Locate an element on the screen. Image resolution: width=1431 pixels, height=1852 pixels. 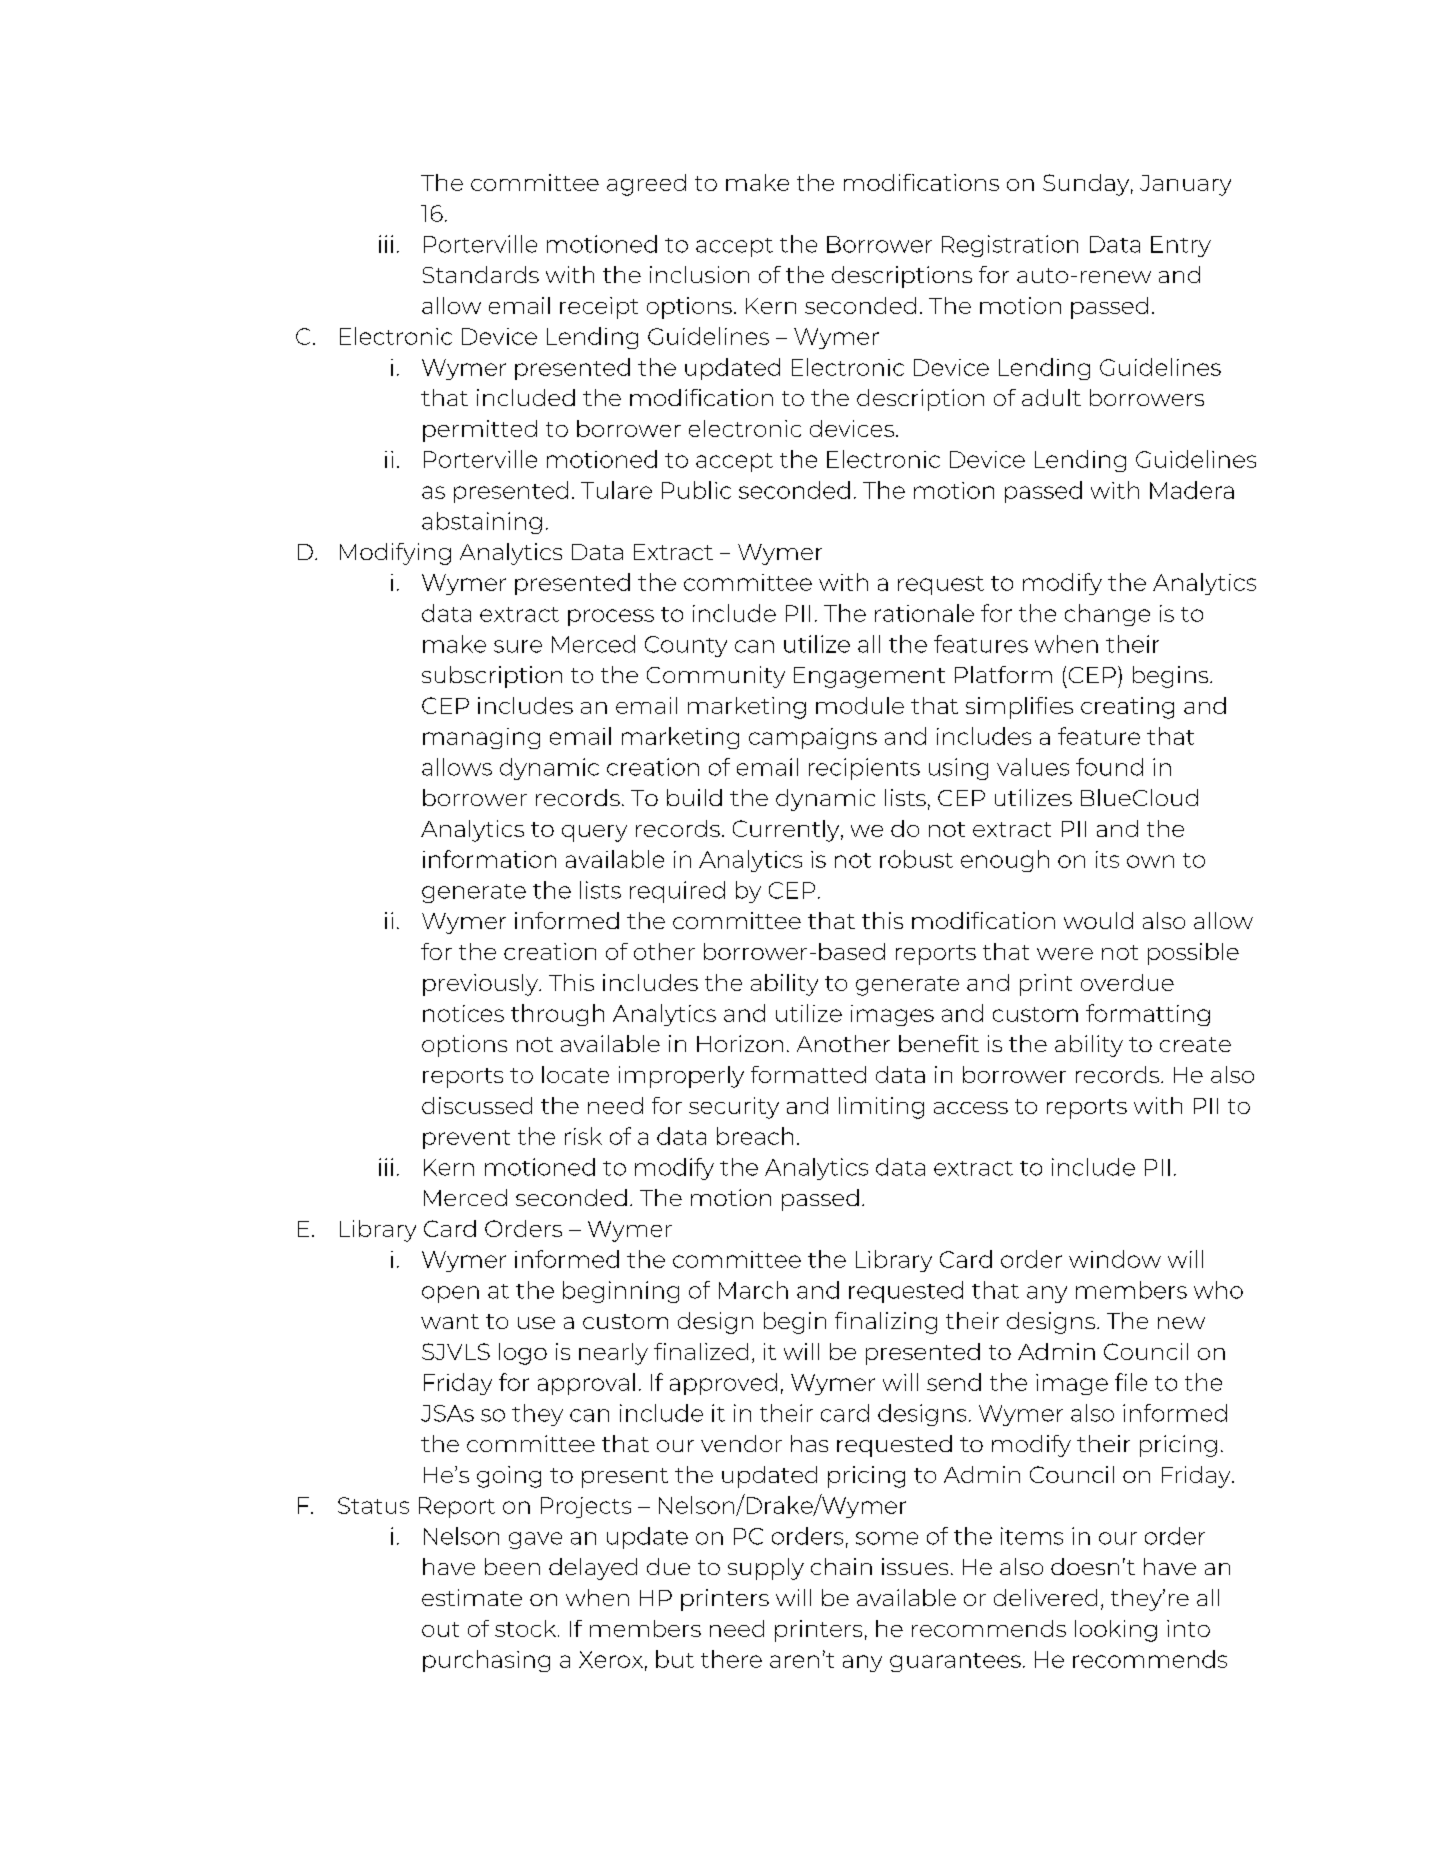
supply is located at coordinates (766, 1569).
